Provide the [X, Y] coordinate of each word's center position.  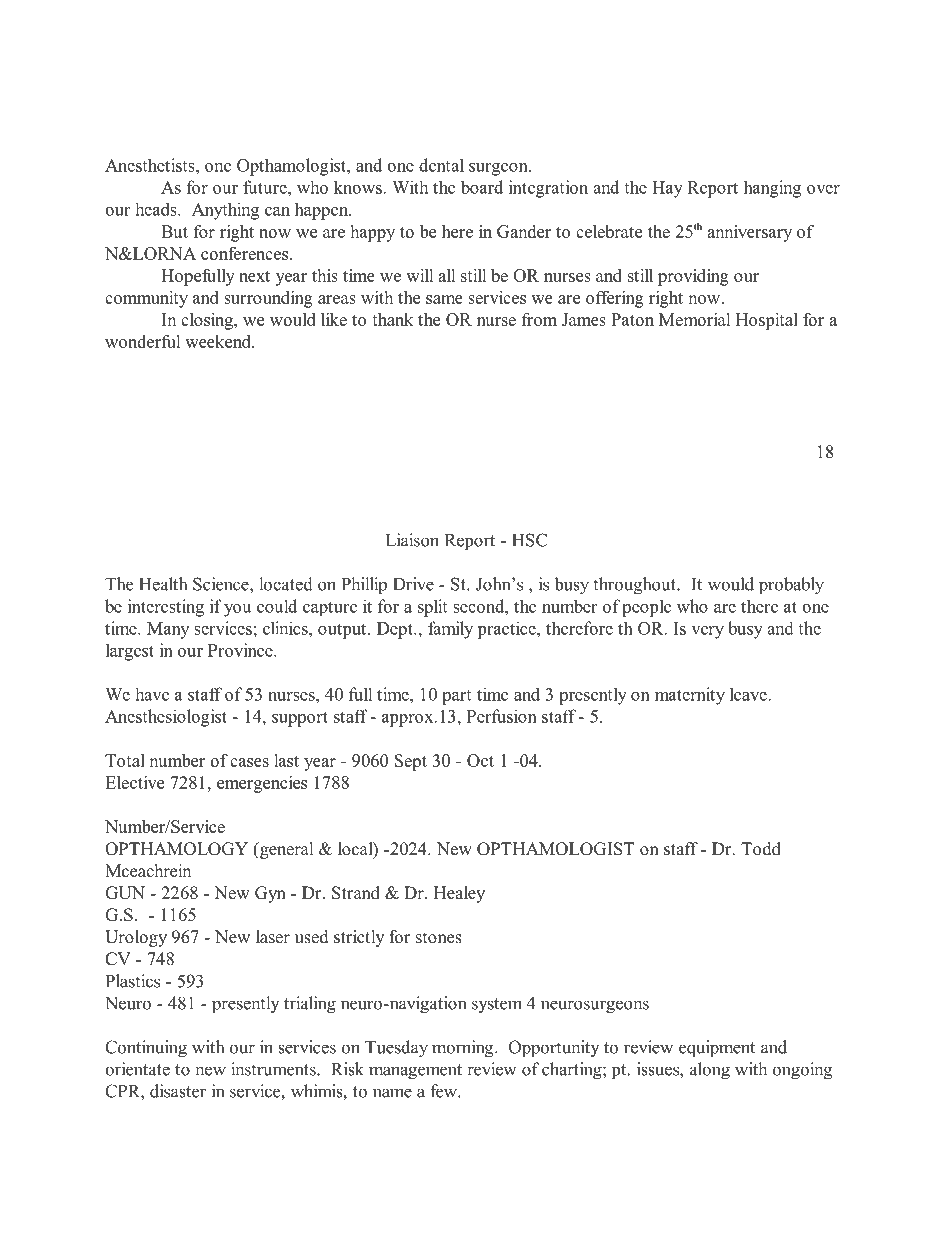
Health [163, 584]
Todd [761, 849]
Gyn [270, 894]
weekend [219, 341]
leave [749, 694]
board [482, 187]
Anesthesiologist [166, 718]
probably [791, 586]
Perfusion [502, 716]
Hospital [767, 321]
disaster [178, 1091]
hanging [772, 189]
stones [439, 938]
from [539, 319]
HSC [529, 540]
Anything [225, 211]
